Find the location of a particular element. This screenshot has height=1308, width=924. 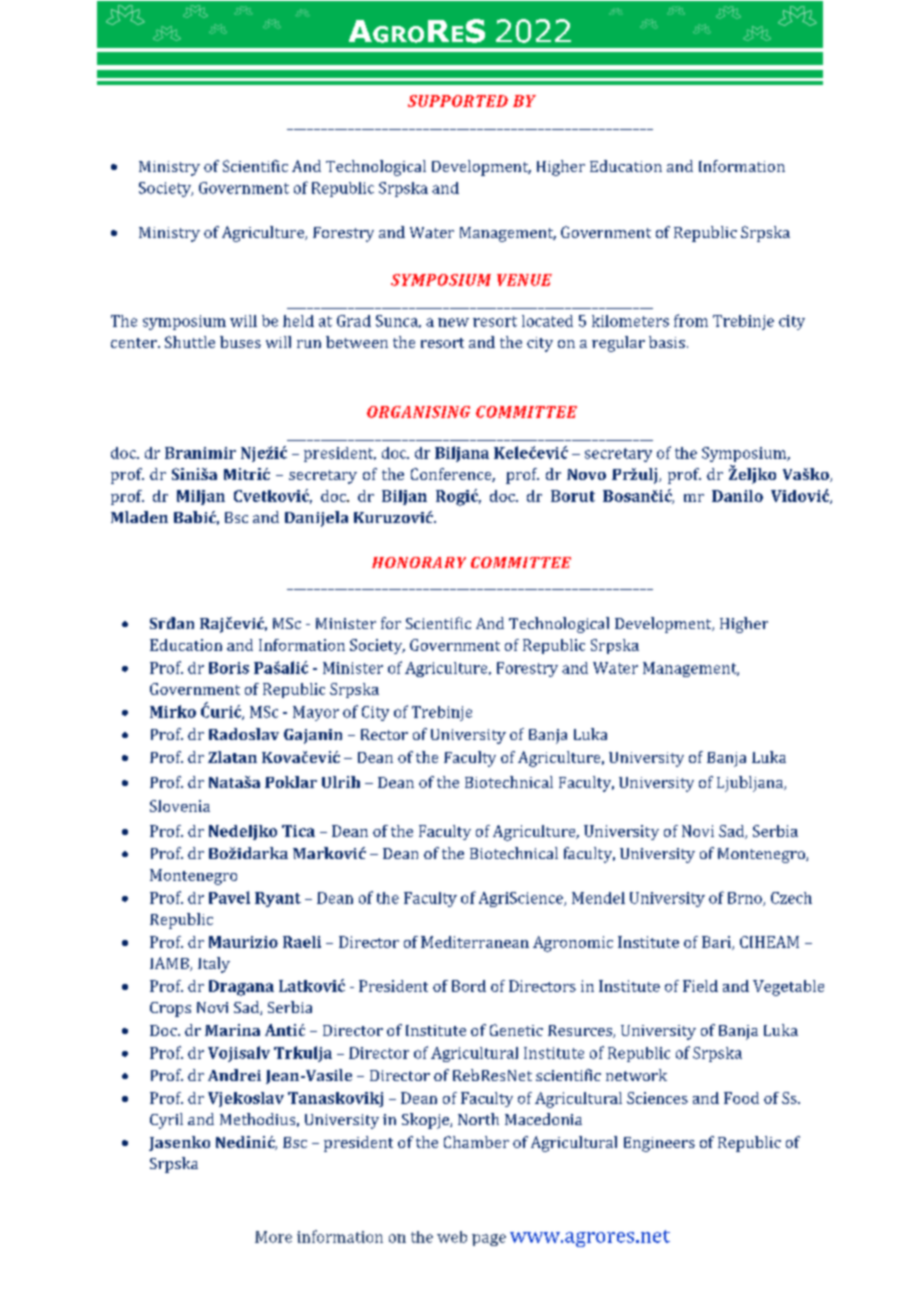

HONORARY is located at coordinates (419, 562).
